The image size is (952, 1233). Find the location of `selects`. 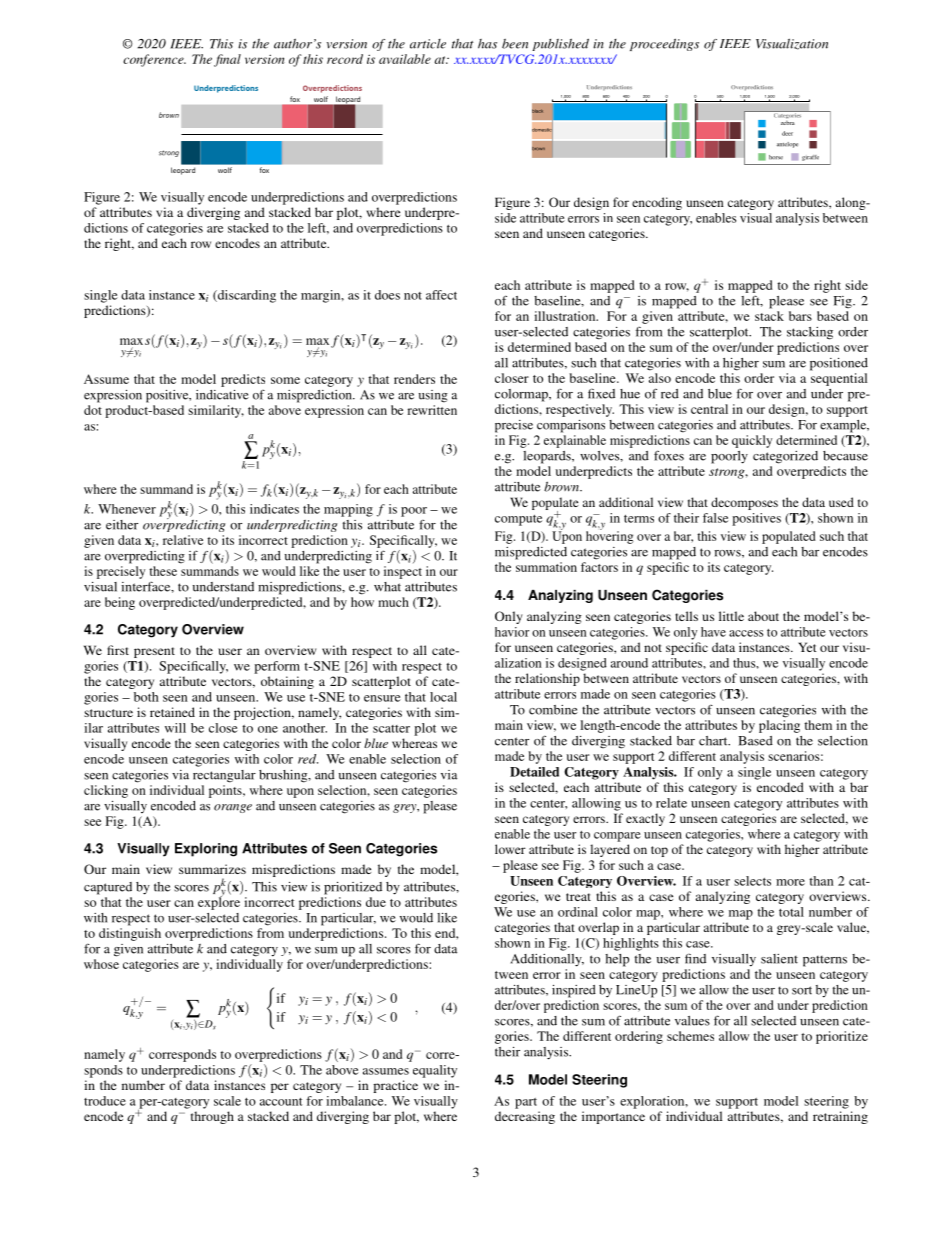

selects is located at coordinates (752, 881).
